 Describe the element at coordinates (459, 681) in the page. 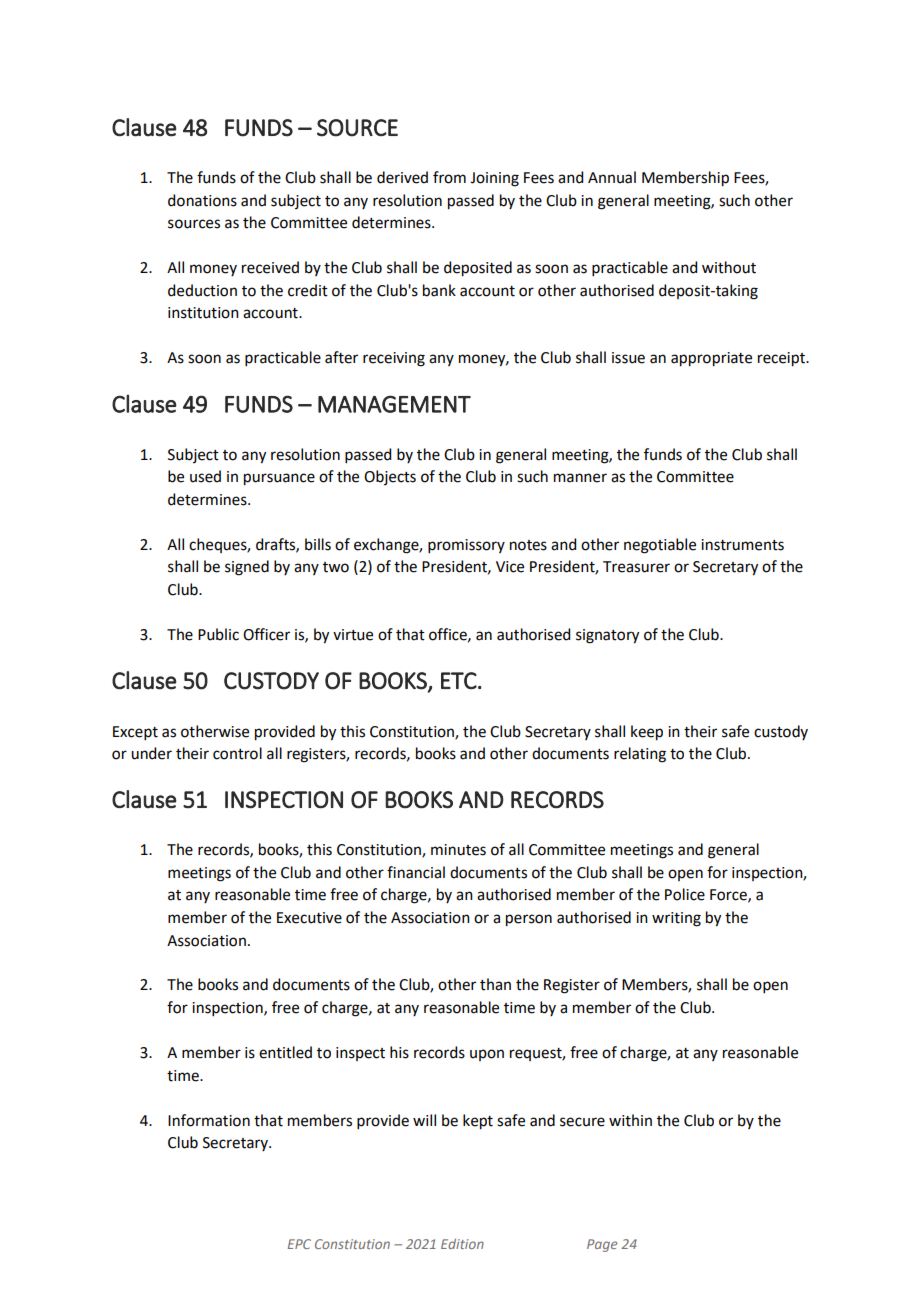

I see `ETC` at that location.
